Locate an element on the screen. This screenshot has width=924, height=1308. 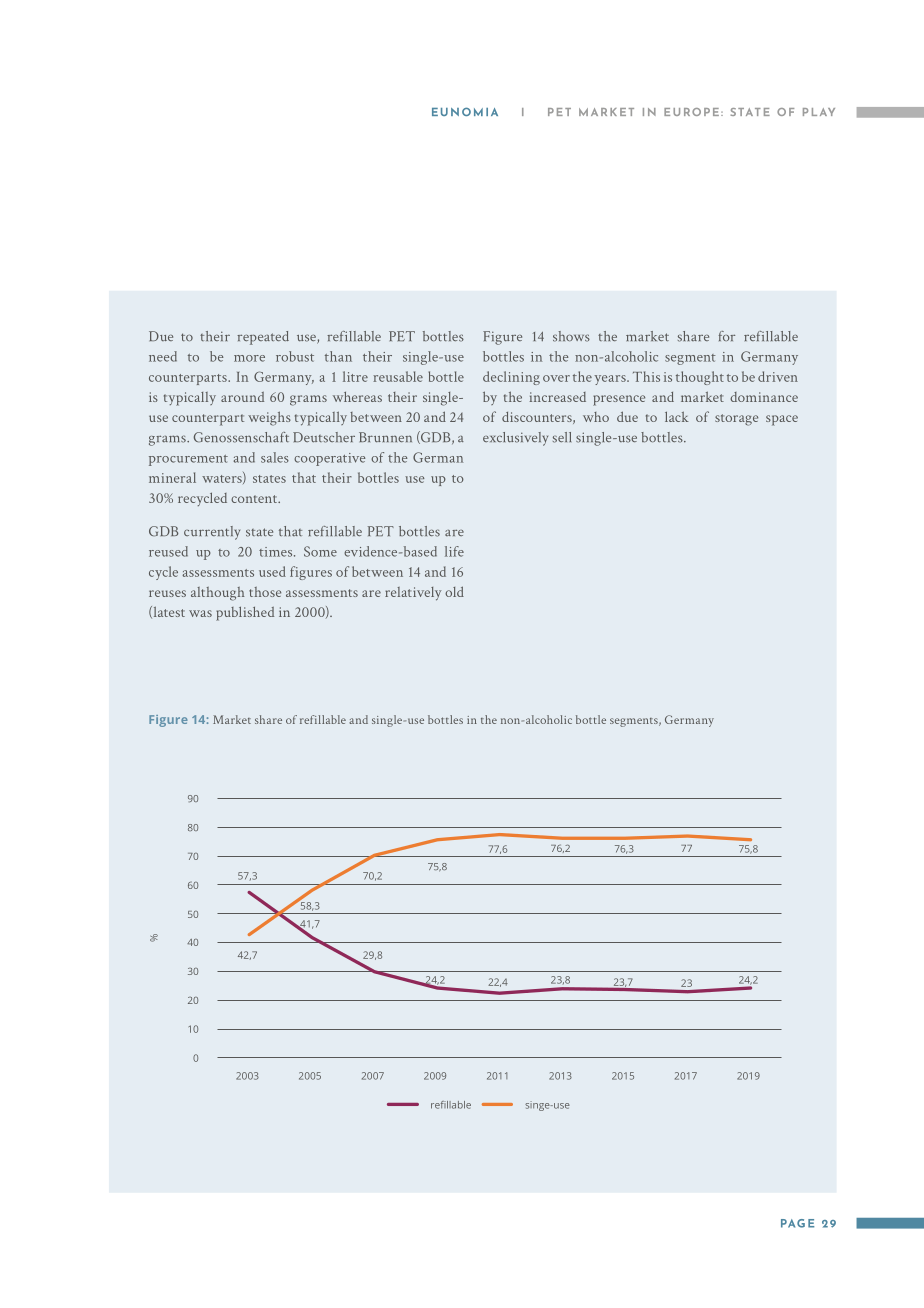
shows is located at coordinates (571, 336).
